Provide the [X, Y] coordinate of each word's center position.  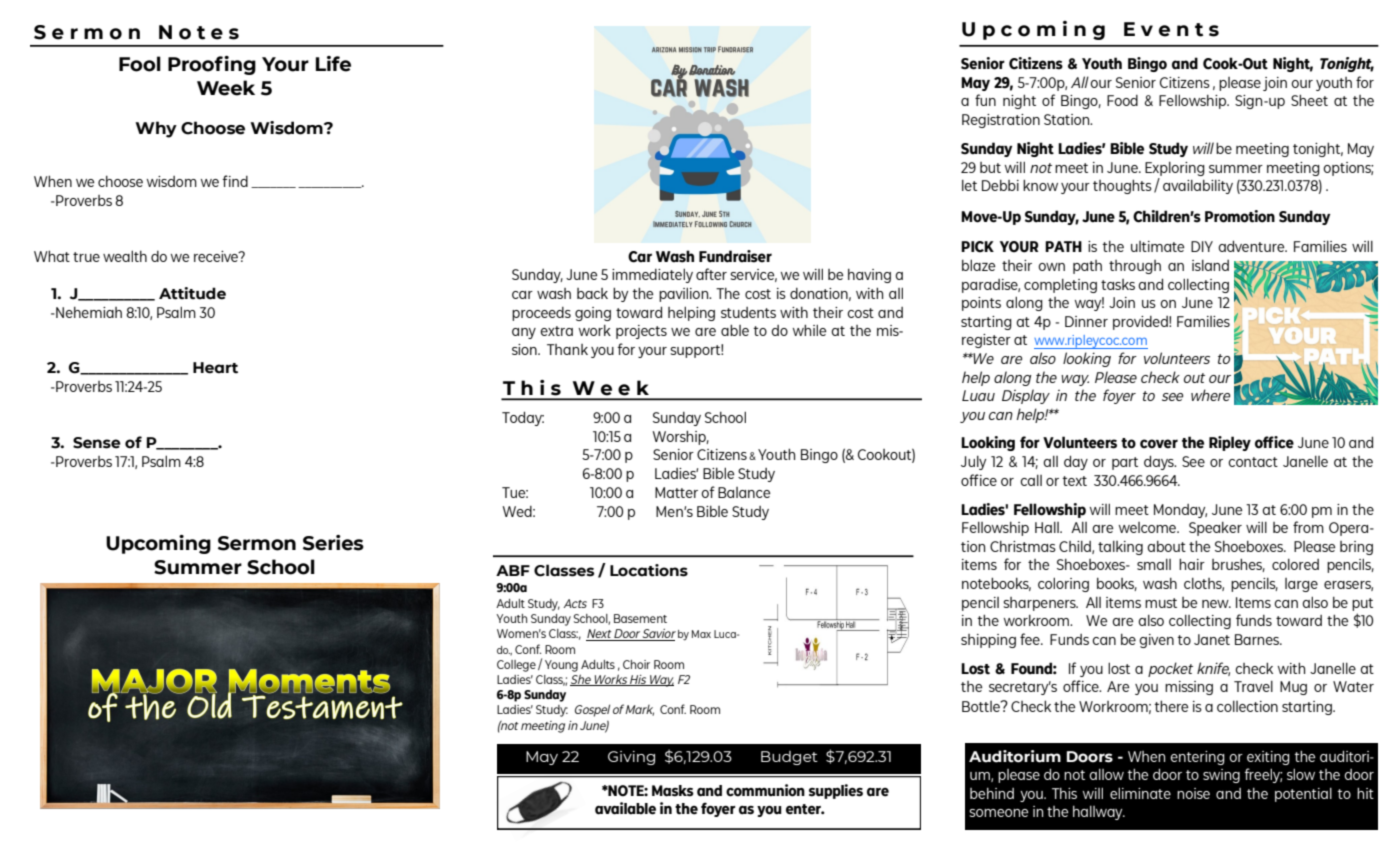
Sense [97, 443]
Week [226, 88]
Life [333, 64]
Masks [673, 791]
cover [1159, 444]
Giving [631, 758]
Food [1122, 100]
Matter [676, 492]
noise [1193, 793]
